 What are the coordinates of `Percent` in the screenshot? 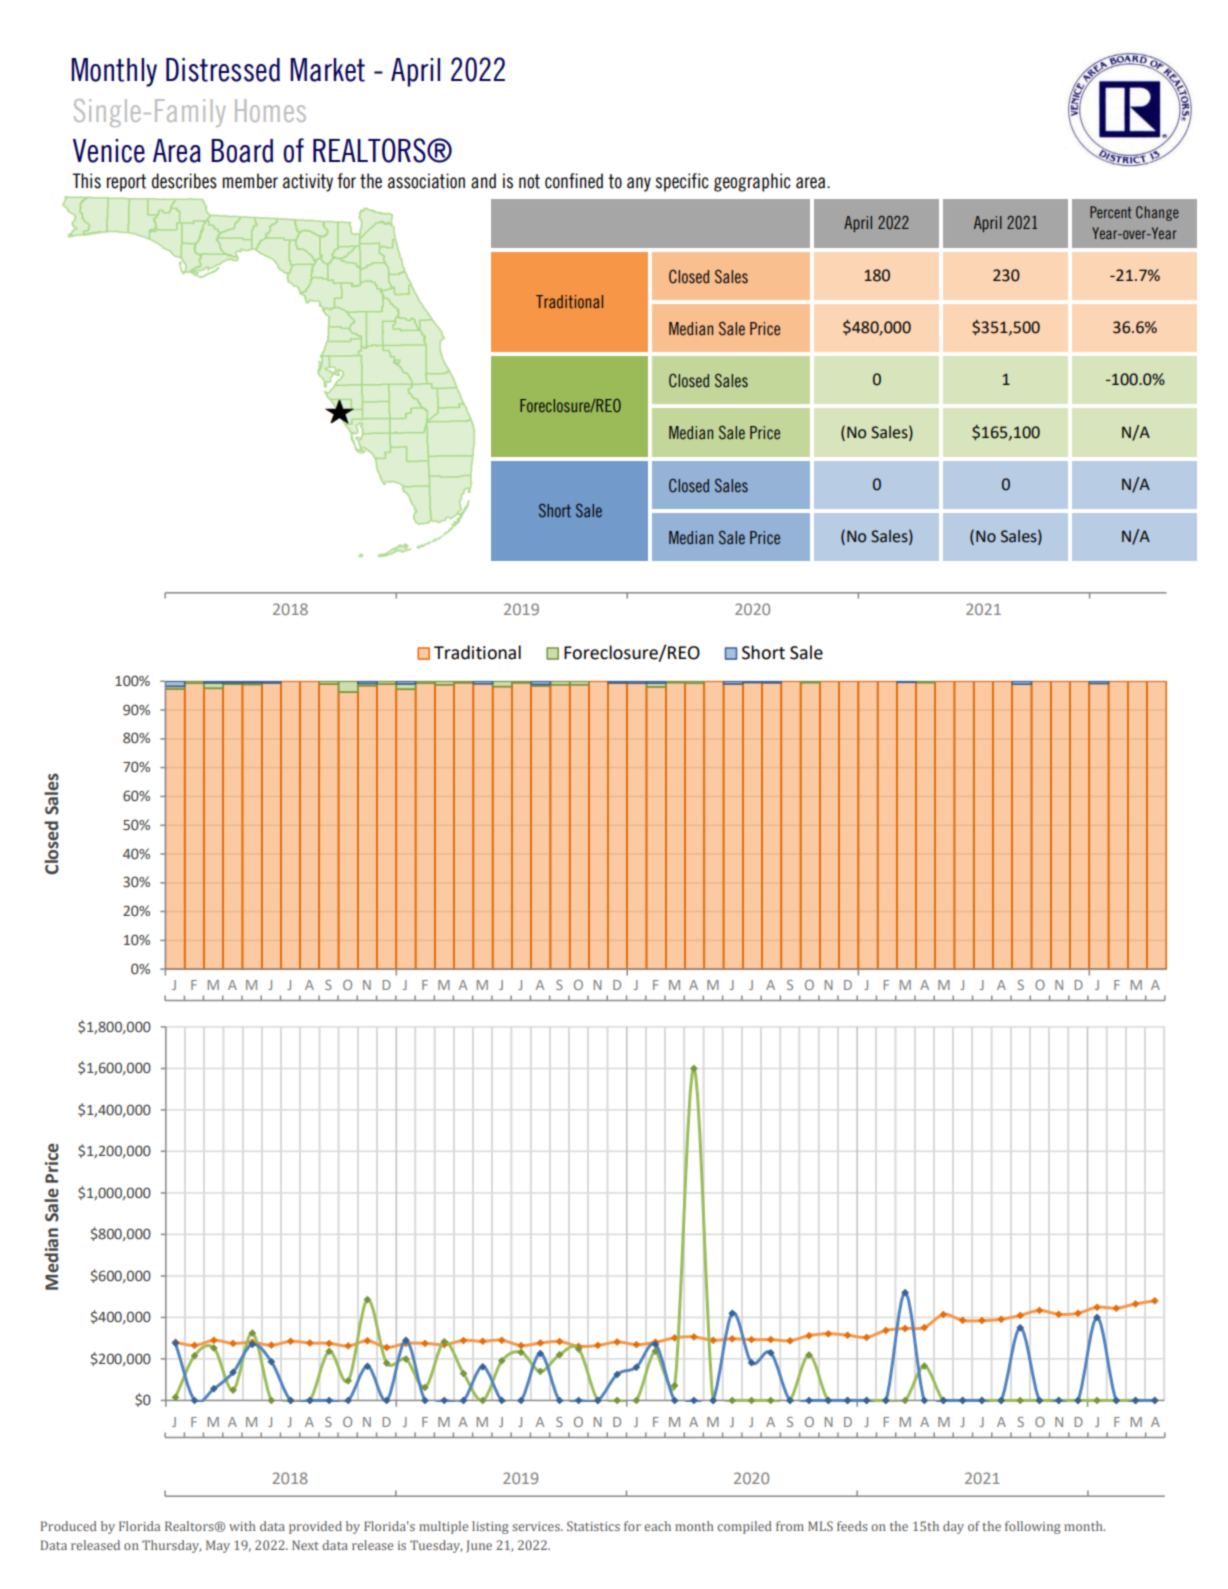 It's located at (1110, 212).
